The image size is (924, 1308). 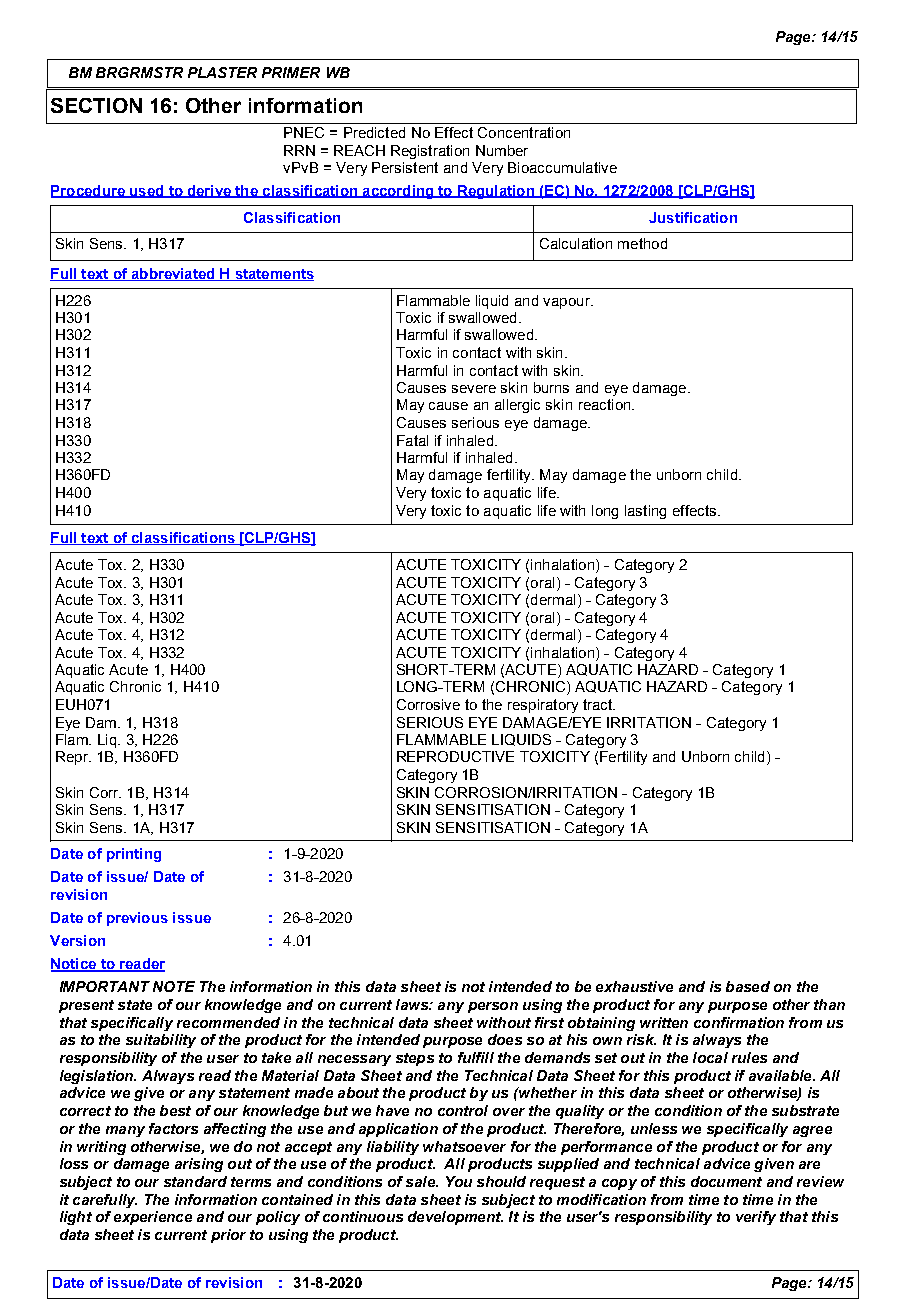 I want to click on SECTION, so click(x=96, y=105).
